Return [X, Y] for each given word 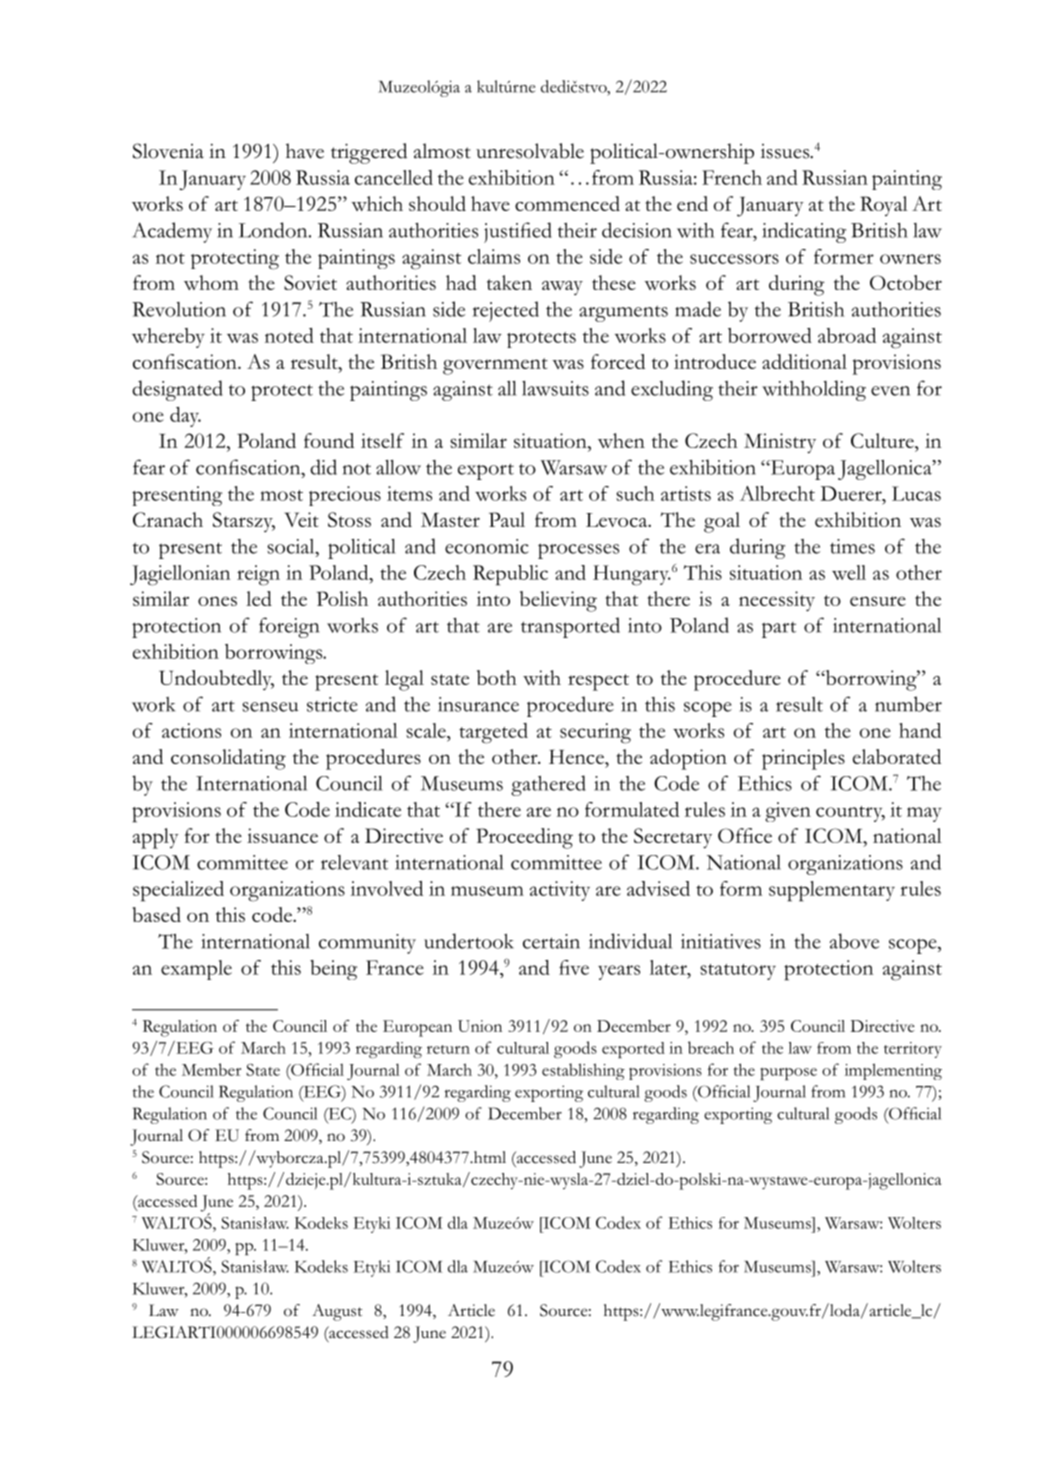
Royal [884, 206]
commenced [567, 203]
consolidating [228, 759]
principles [803, 759]
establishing [583, 1071]
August [337, 1312]
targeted [493, 733]
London [274, 230]
